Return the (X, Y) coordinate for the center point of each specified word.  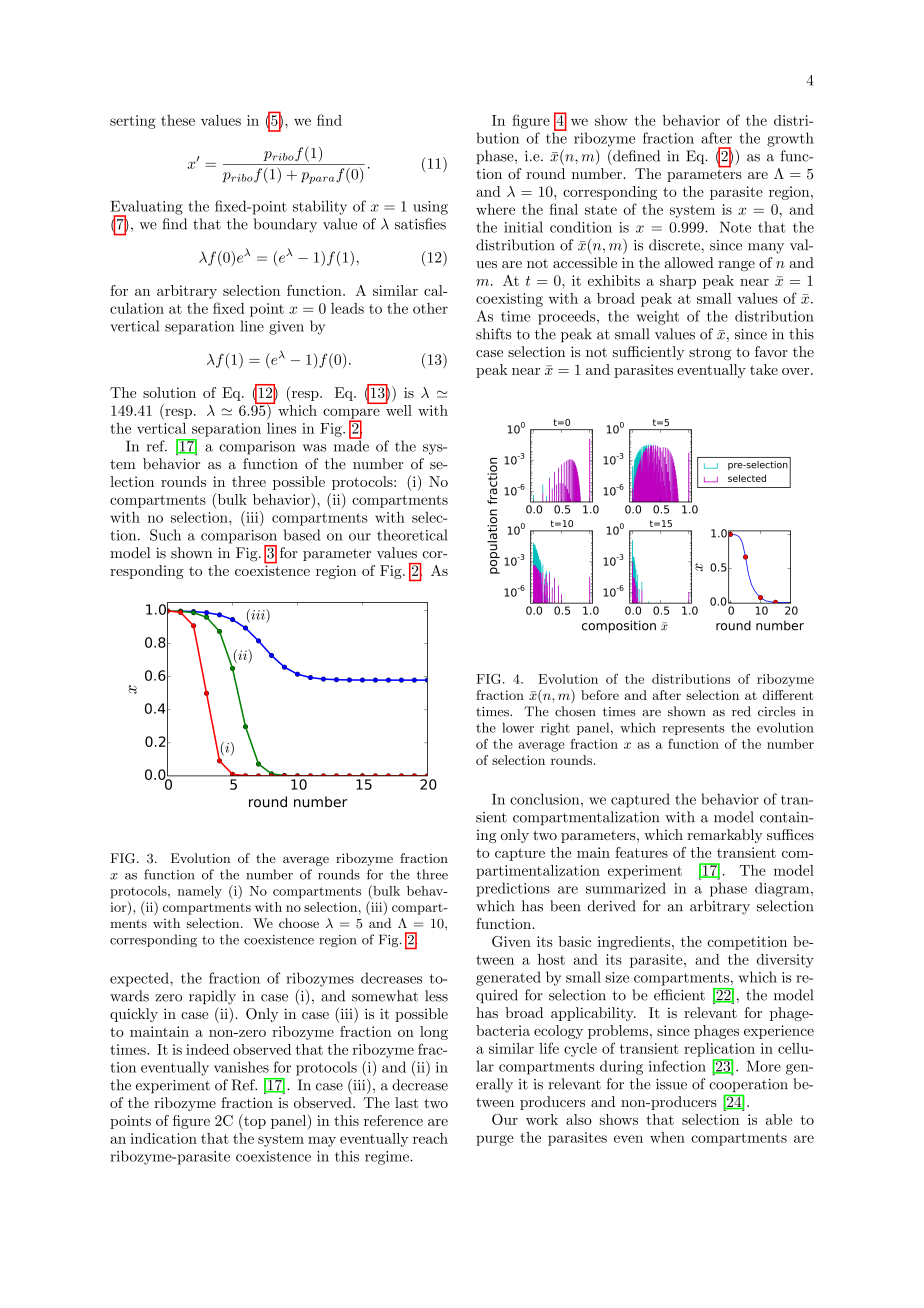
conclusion (546, 799)
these (178, 120)
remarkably (725, 836)
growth (790, 139)
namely (200, 892)
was (315, 448)
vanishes (241, 1067)
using (430, 208)
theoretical (412, 535)
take (764, 369)
